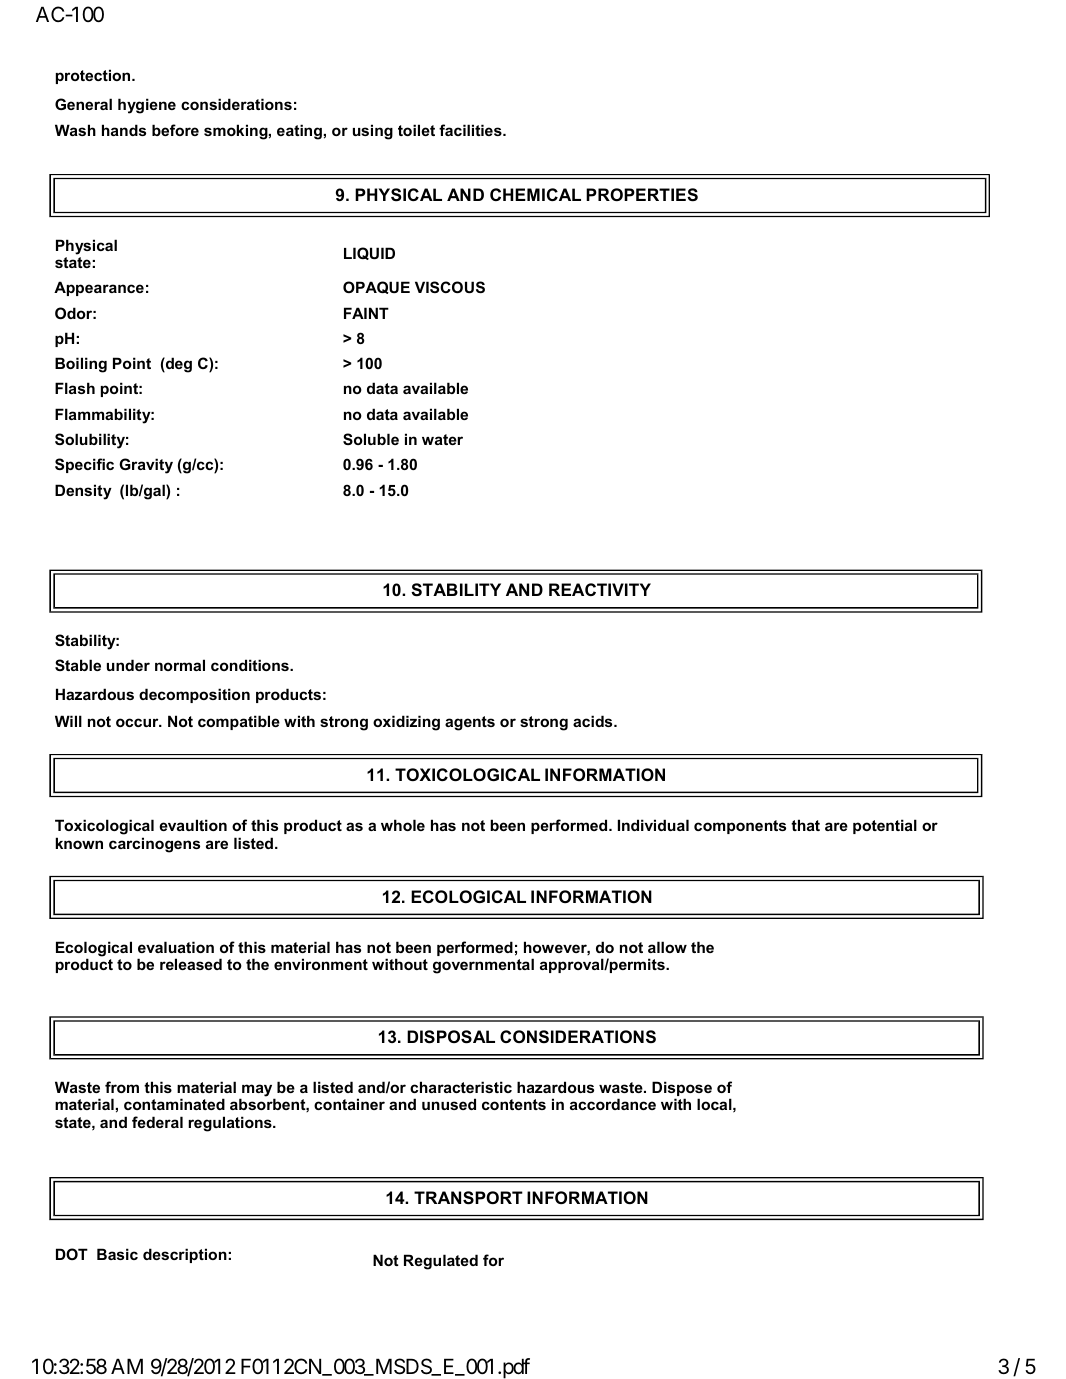  What do you see at coordinates (805, 825) in the screenshot?
I see `that` at bounding box center [805, 825].
